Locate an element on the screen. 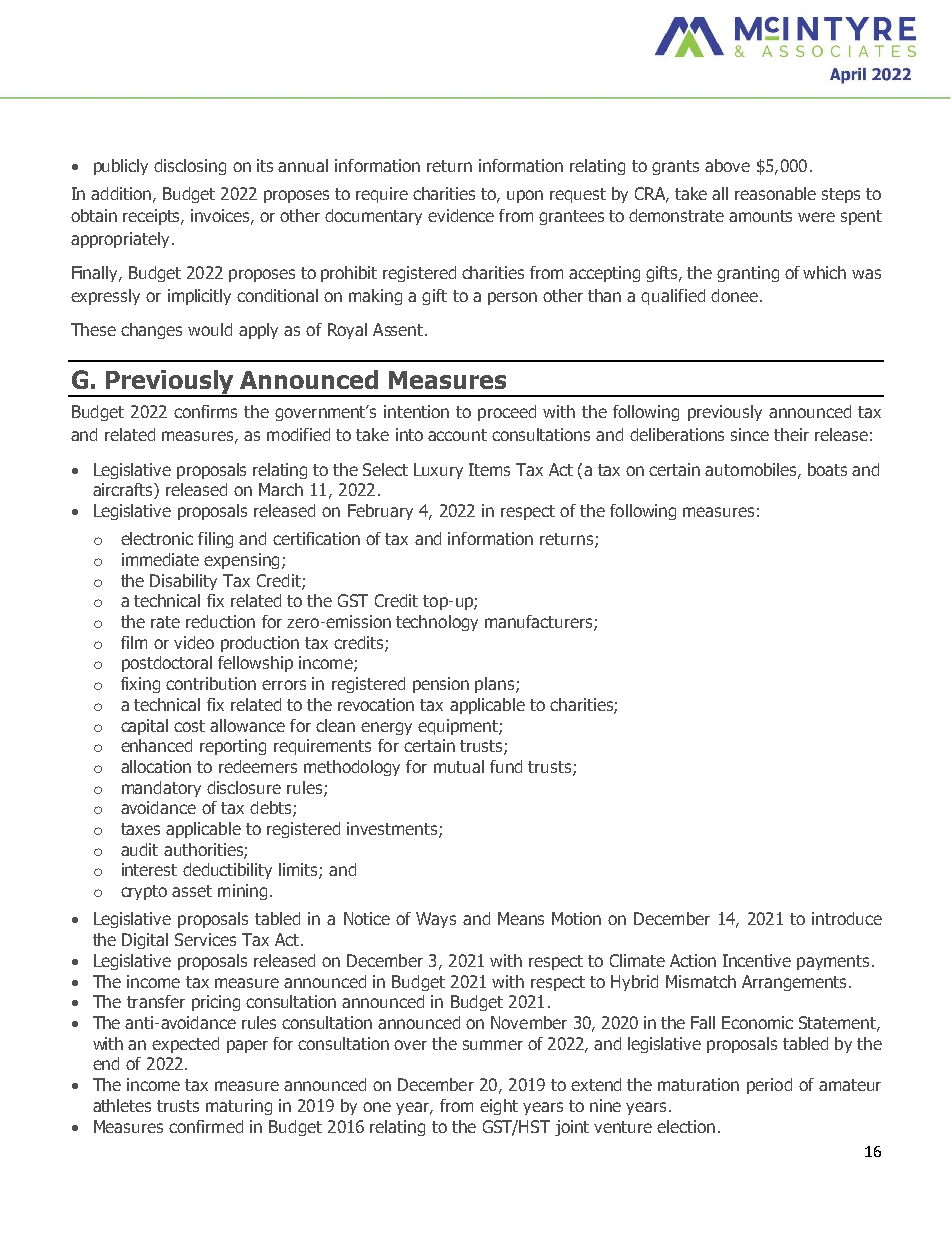 The image size is (952, 1233). reasonable is located at coordinates (775, 193).
